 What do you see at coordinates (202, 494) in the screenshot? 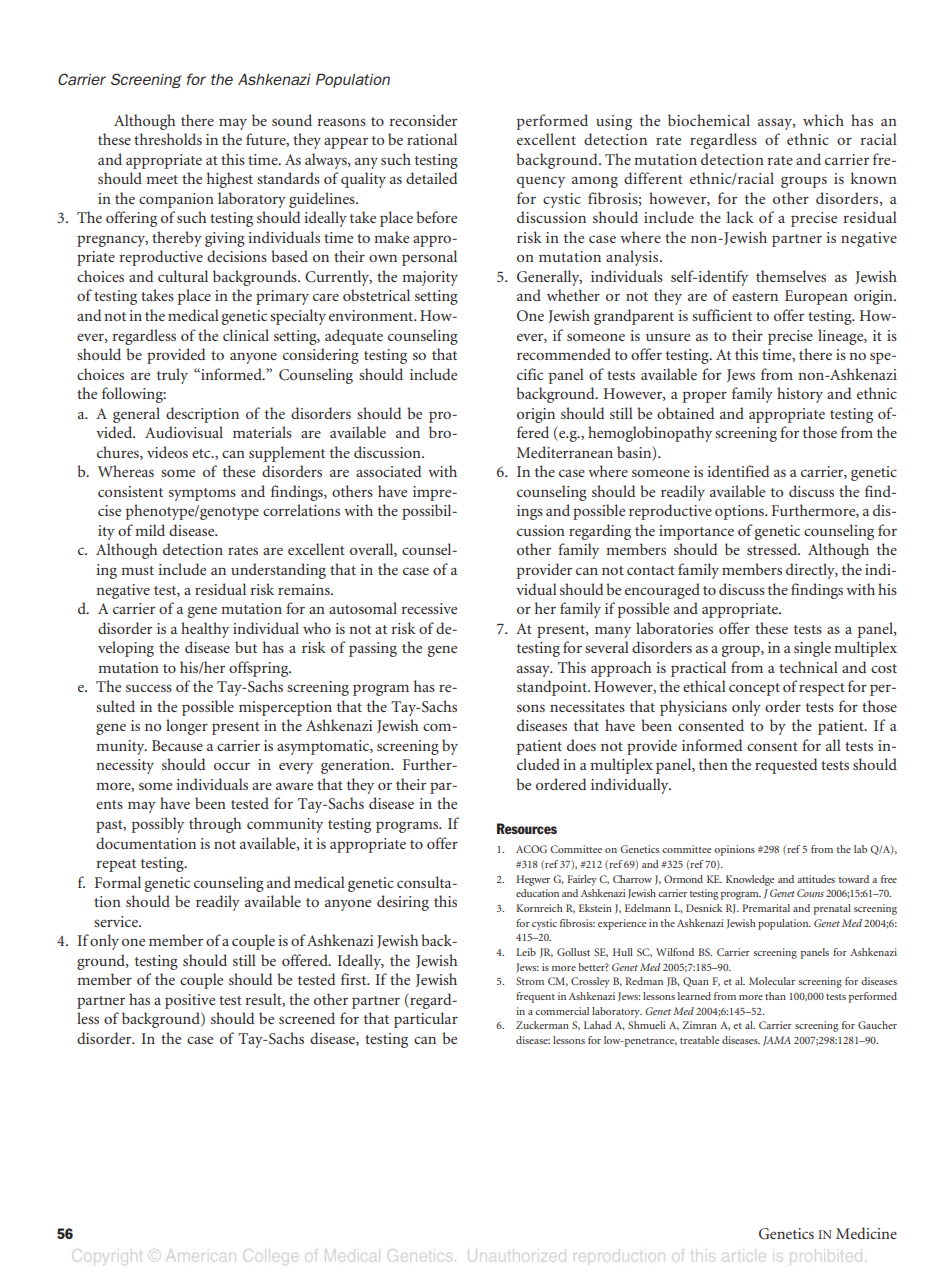
I see `symptoms` at bounding box center [202, 494].
